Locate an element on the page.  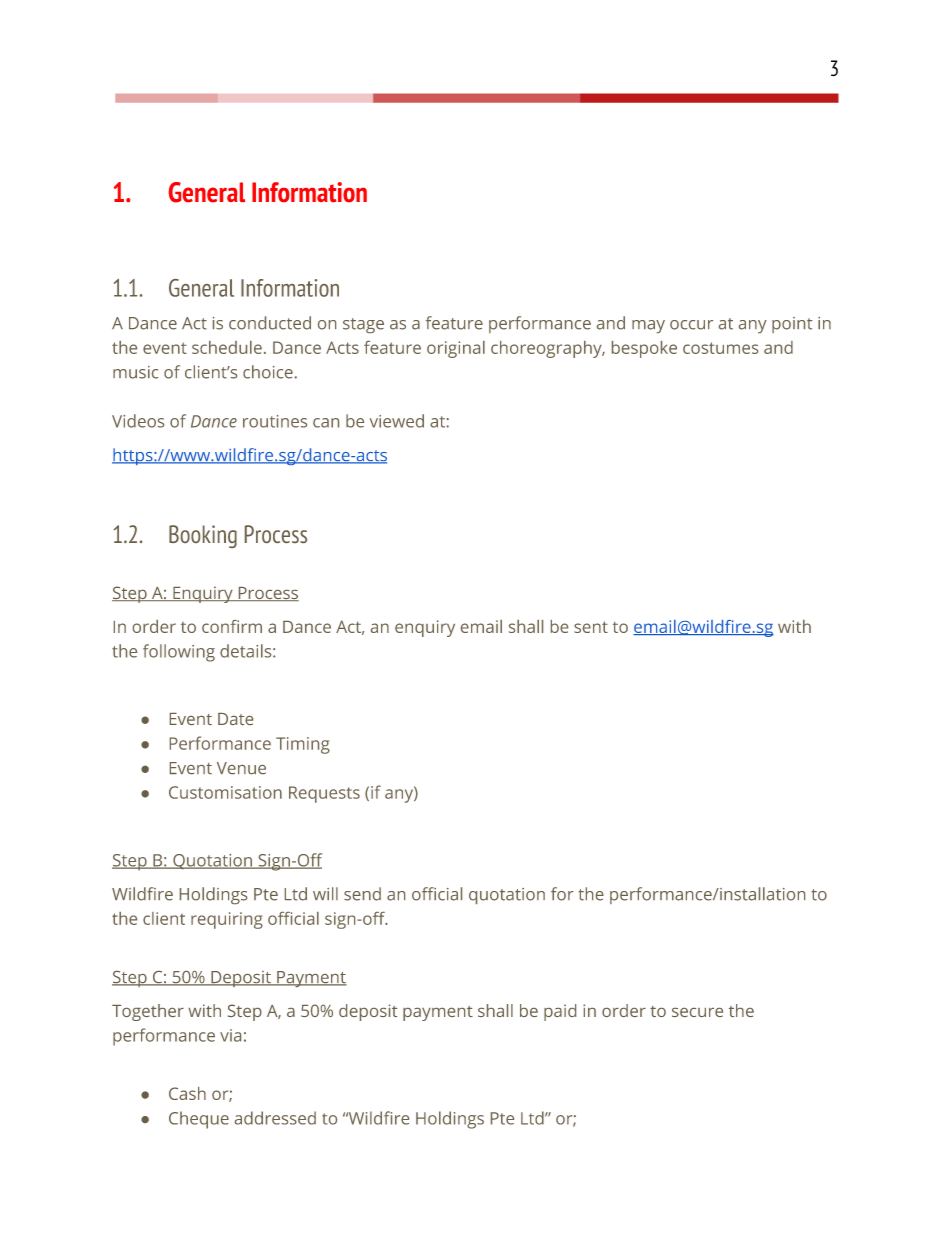
schedule is located at coordinates (227, 347).
